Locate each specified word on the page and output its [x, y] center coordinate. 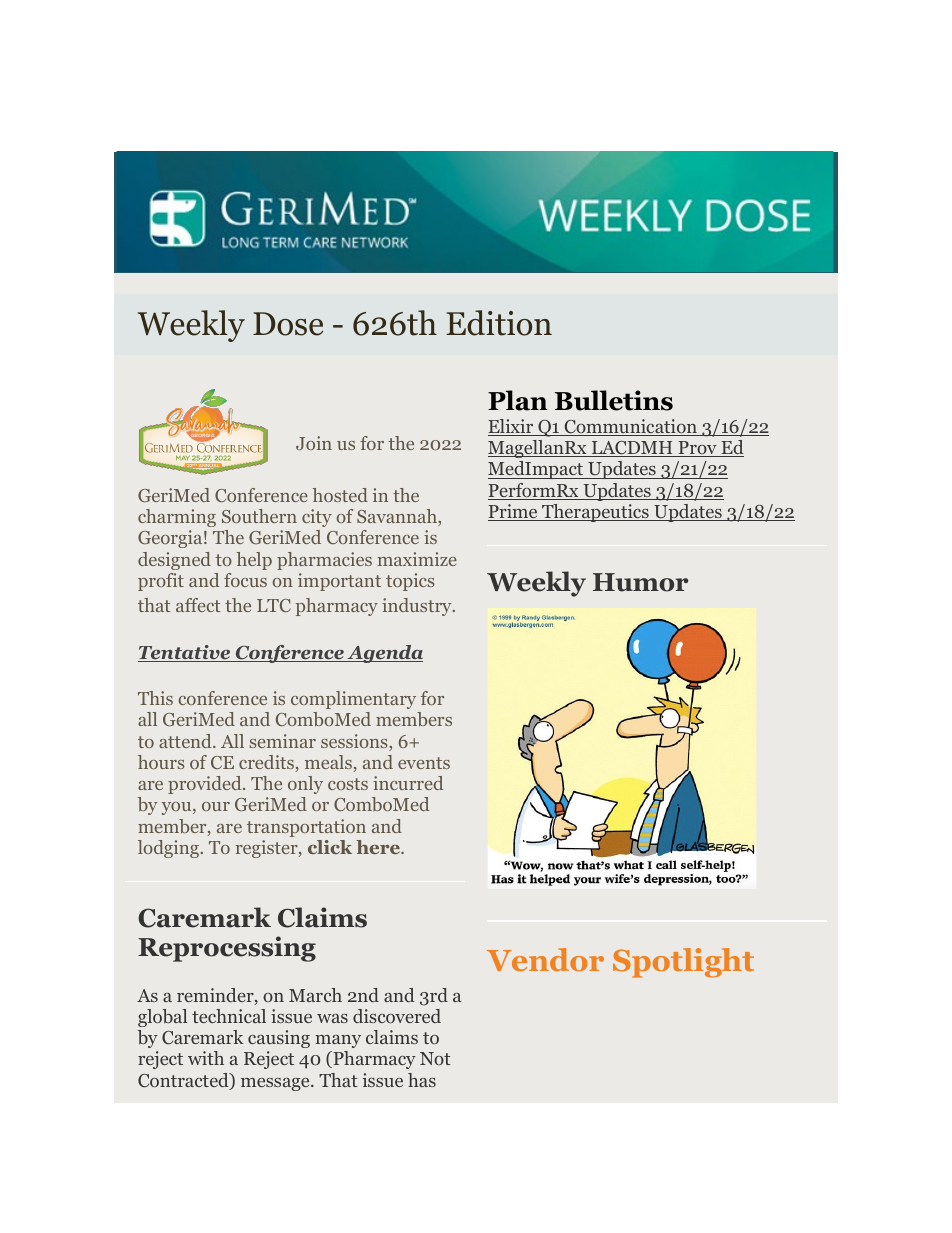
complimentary [353, 700]
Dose [288, 324]
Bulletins [614, 400]
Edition [499, 323]
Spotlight [683, 963]
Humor [640, 582]
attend [186, 741]
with [206, 1058]
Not [435, 1058]
